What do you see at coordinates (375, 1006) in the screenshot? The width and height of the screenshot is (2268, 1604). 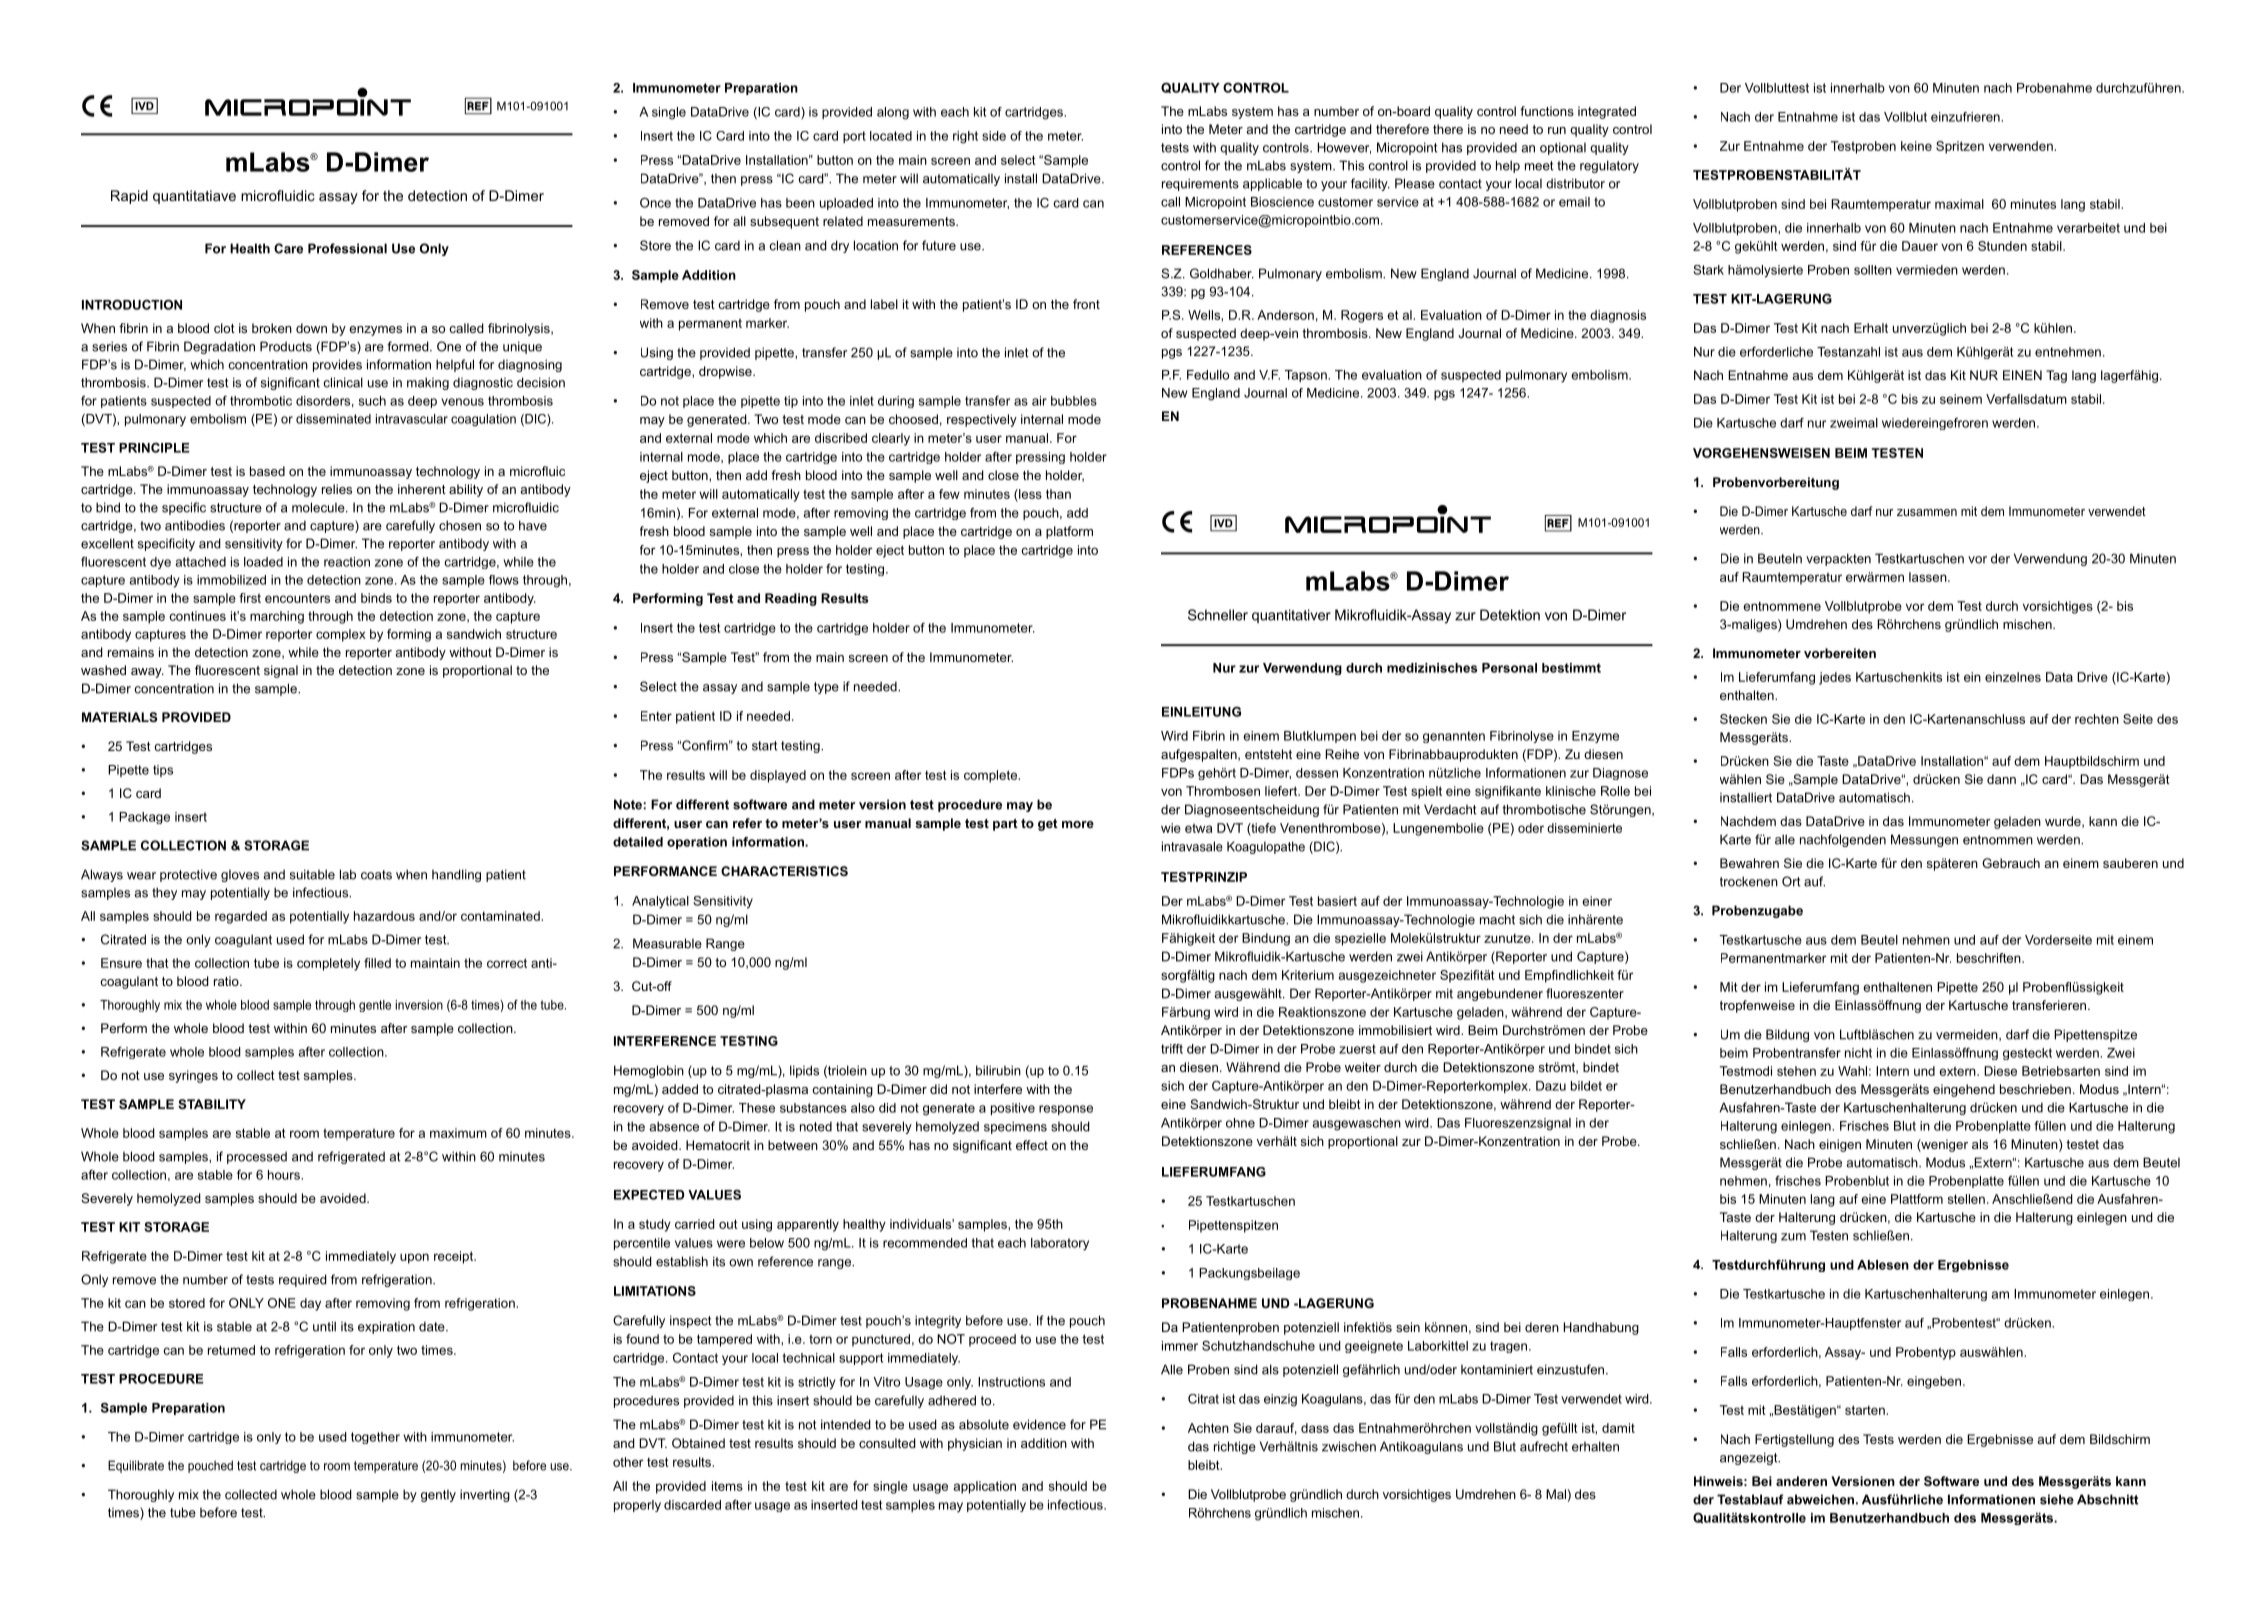 I see `gentle` at bounding box center [375, 1006].
